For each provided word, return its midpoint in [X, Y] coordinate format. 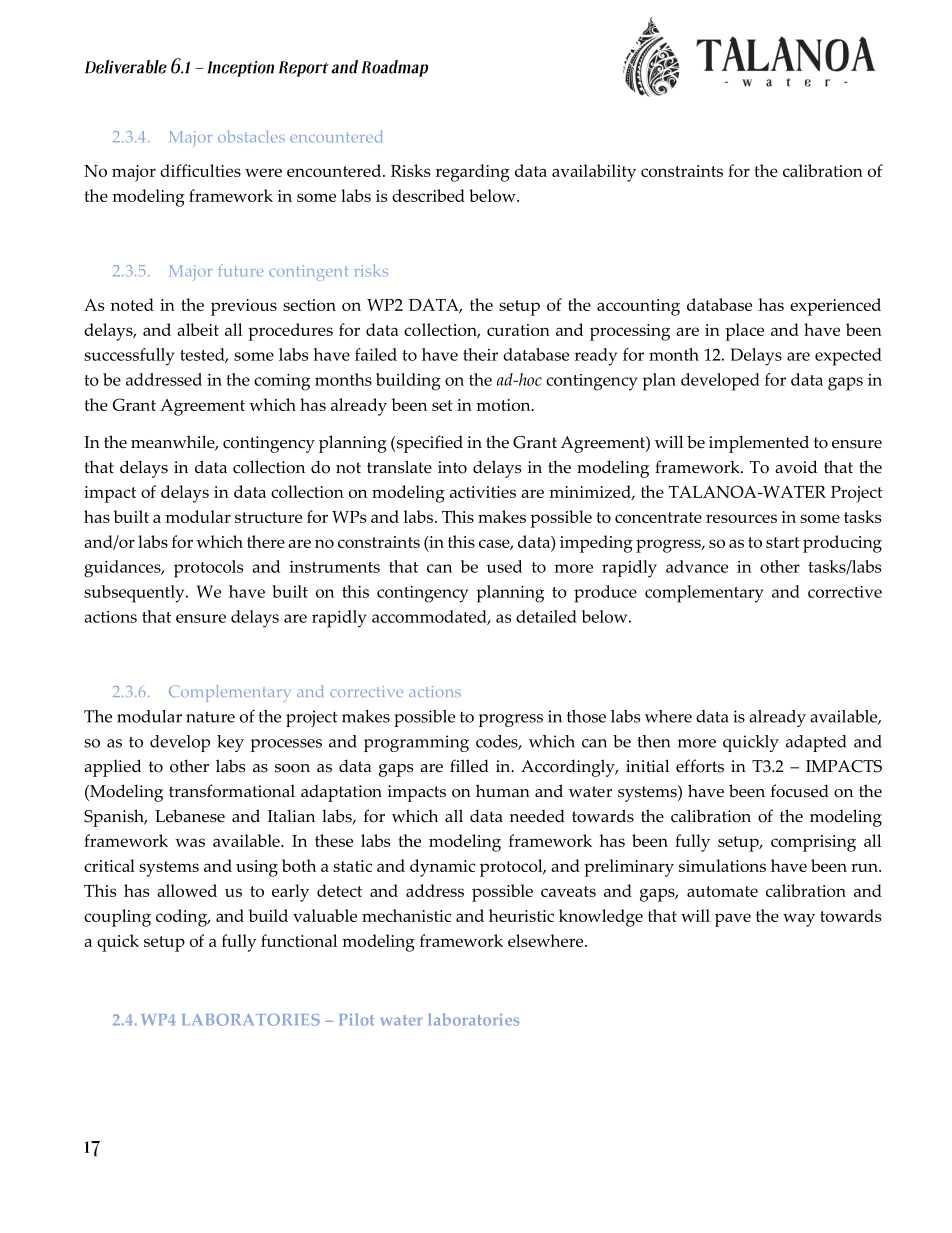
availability [594, 173]
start [783, 542]
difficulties [200, 170]
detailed [546, 616]
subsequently [135, 594]
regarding [473, 173]
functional [299, 940]
